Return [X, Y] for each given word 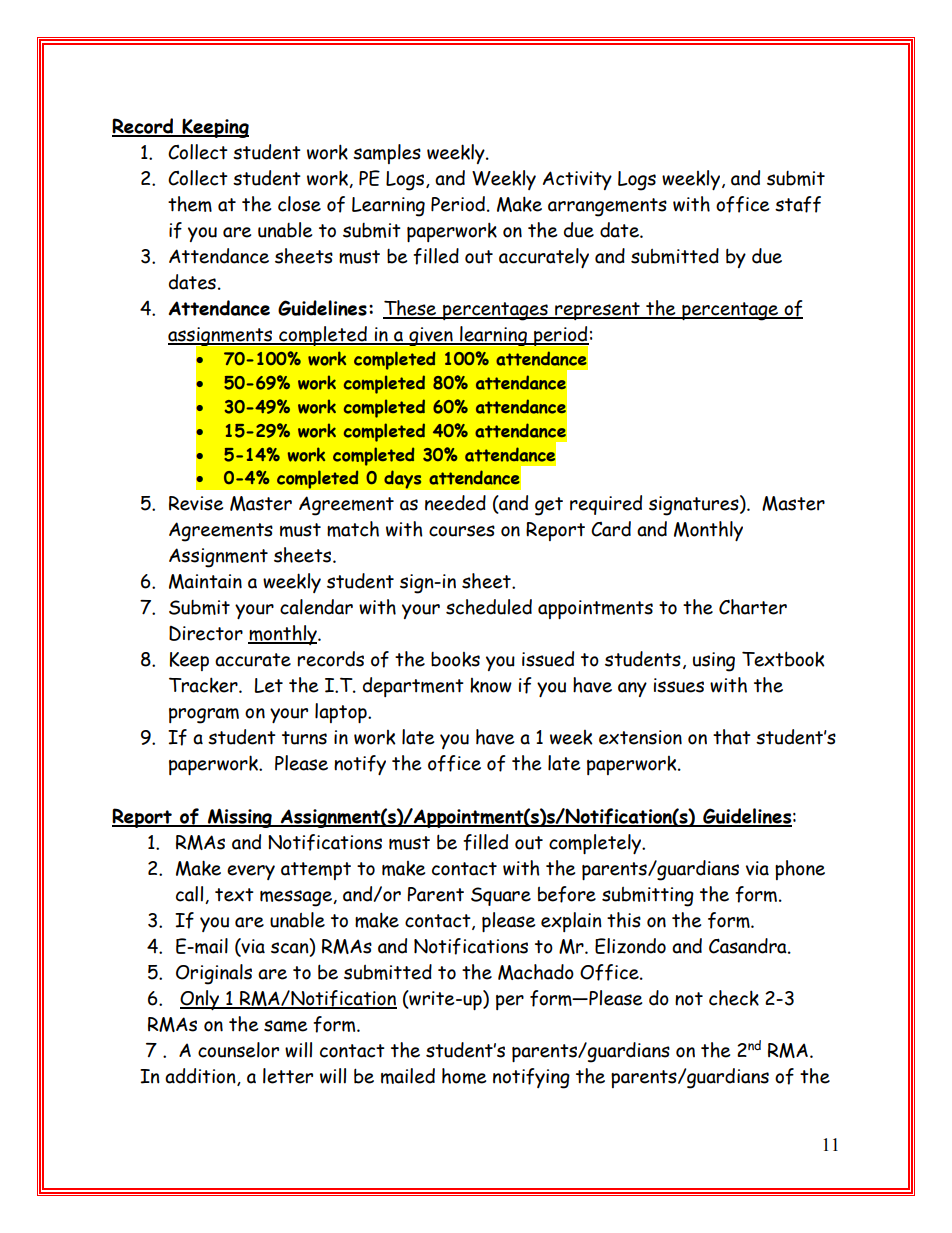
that [732, 737]
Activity [577, 180]
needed [455, 503]
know [491, 685]
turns [304, 738]
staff [798, 204]
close [299, 204]
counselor [238, 1050]
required [606, 505]
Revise [196, 503]
